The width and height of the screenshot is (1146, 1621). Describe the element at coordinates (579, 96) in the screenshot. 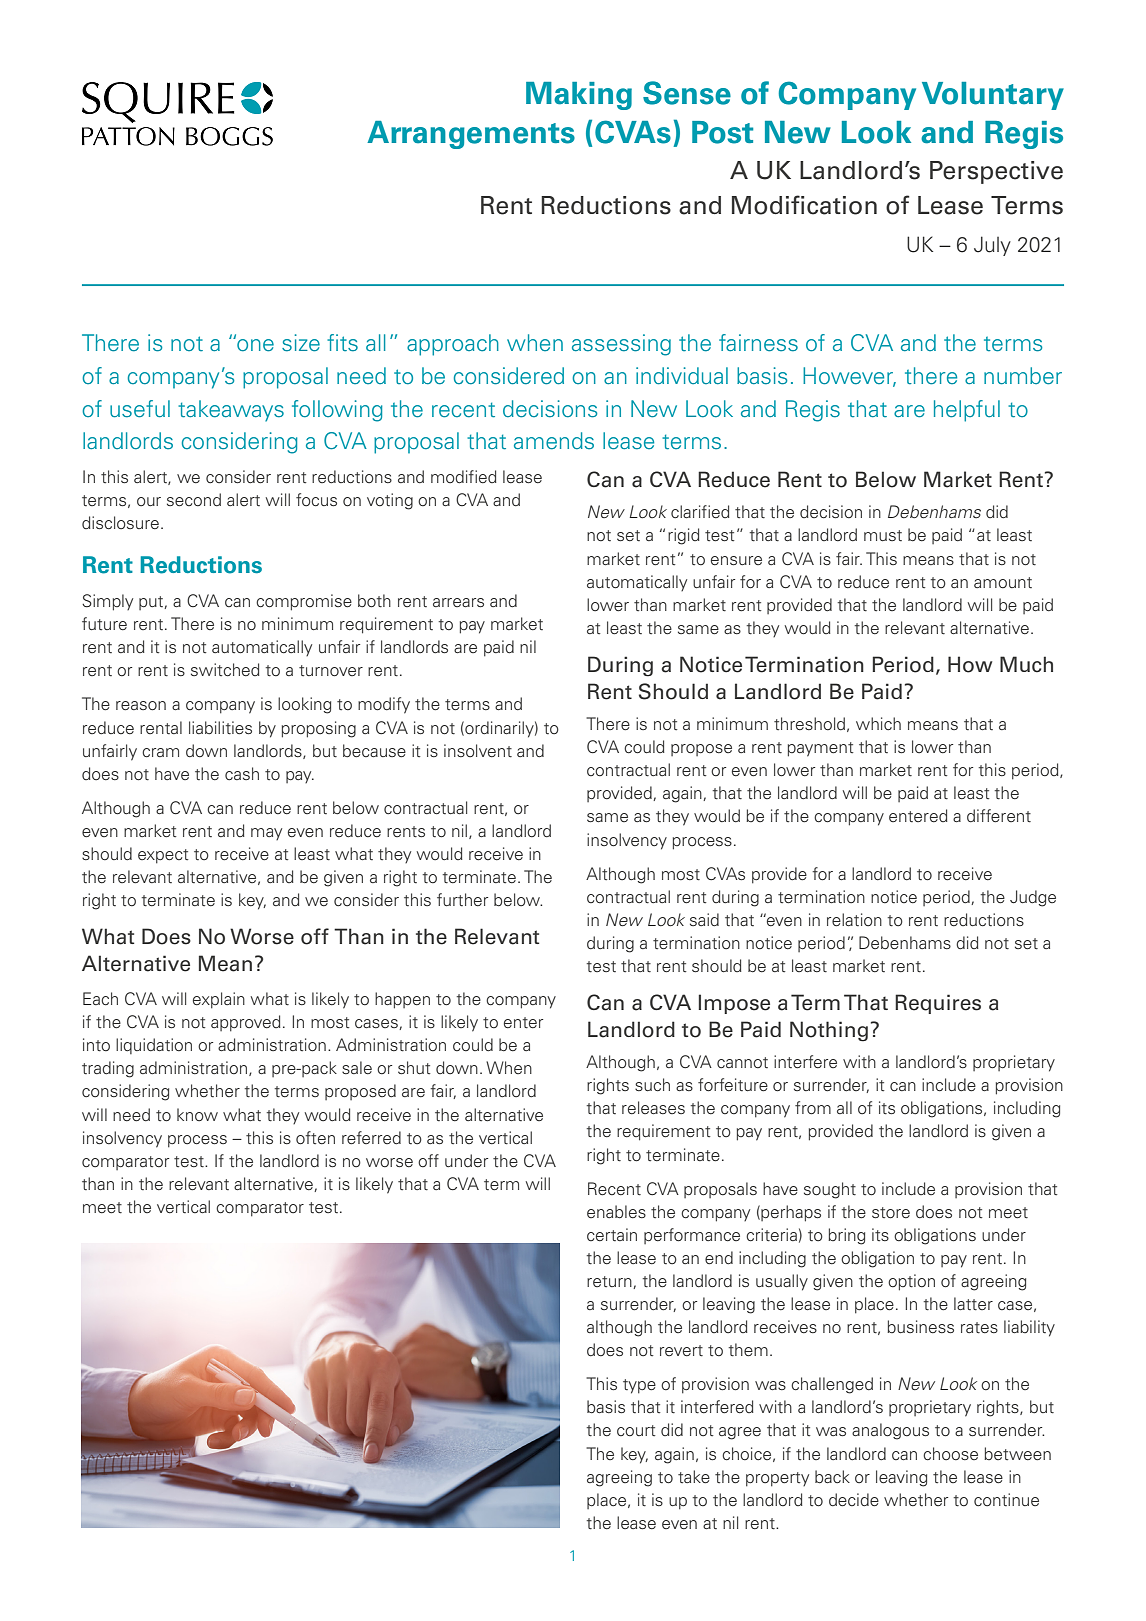

I see `Making` at that location.
